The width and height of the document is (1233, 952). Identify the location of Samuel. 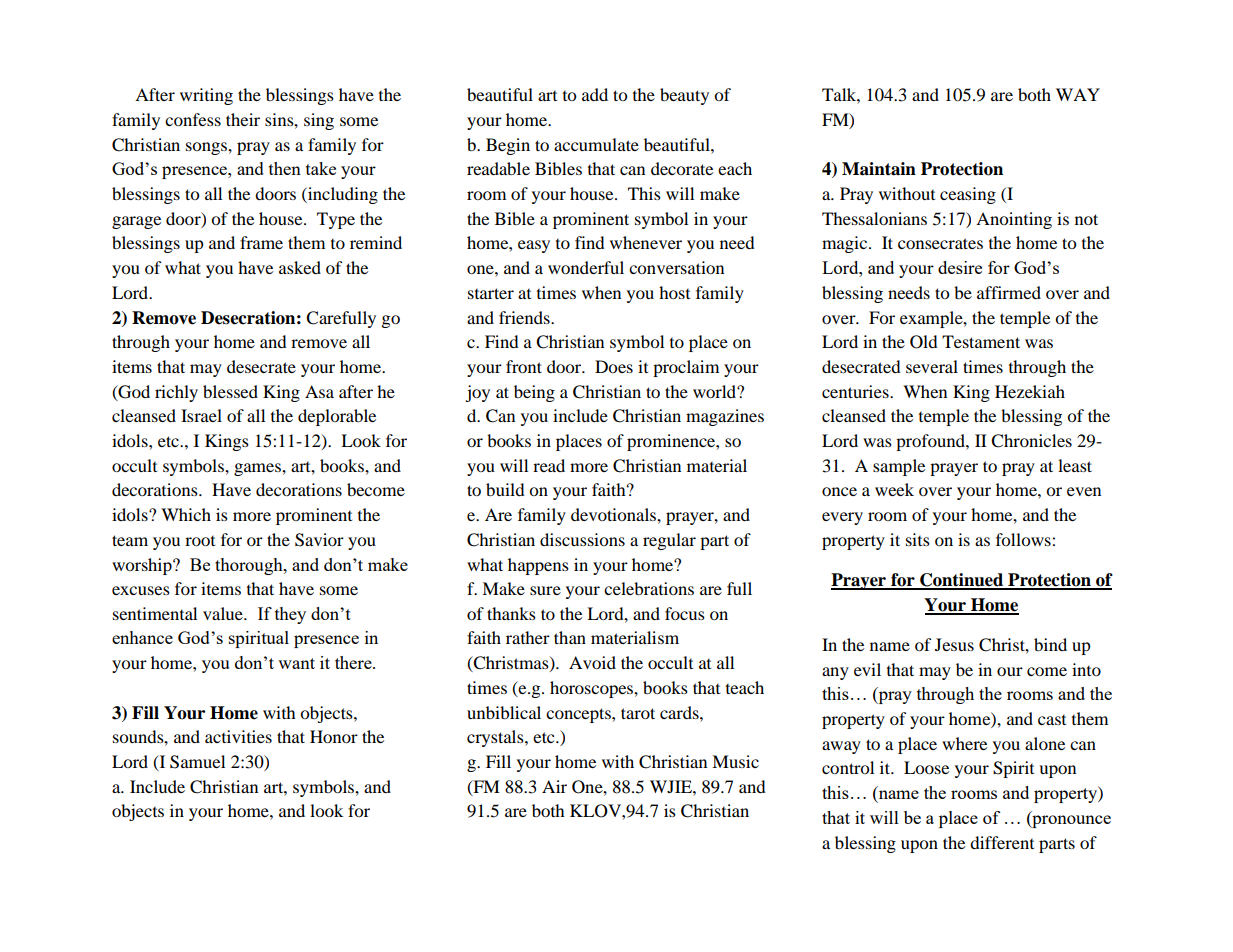
(197, 762).
